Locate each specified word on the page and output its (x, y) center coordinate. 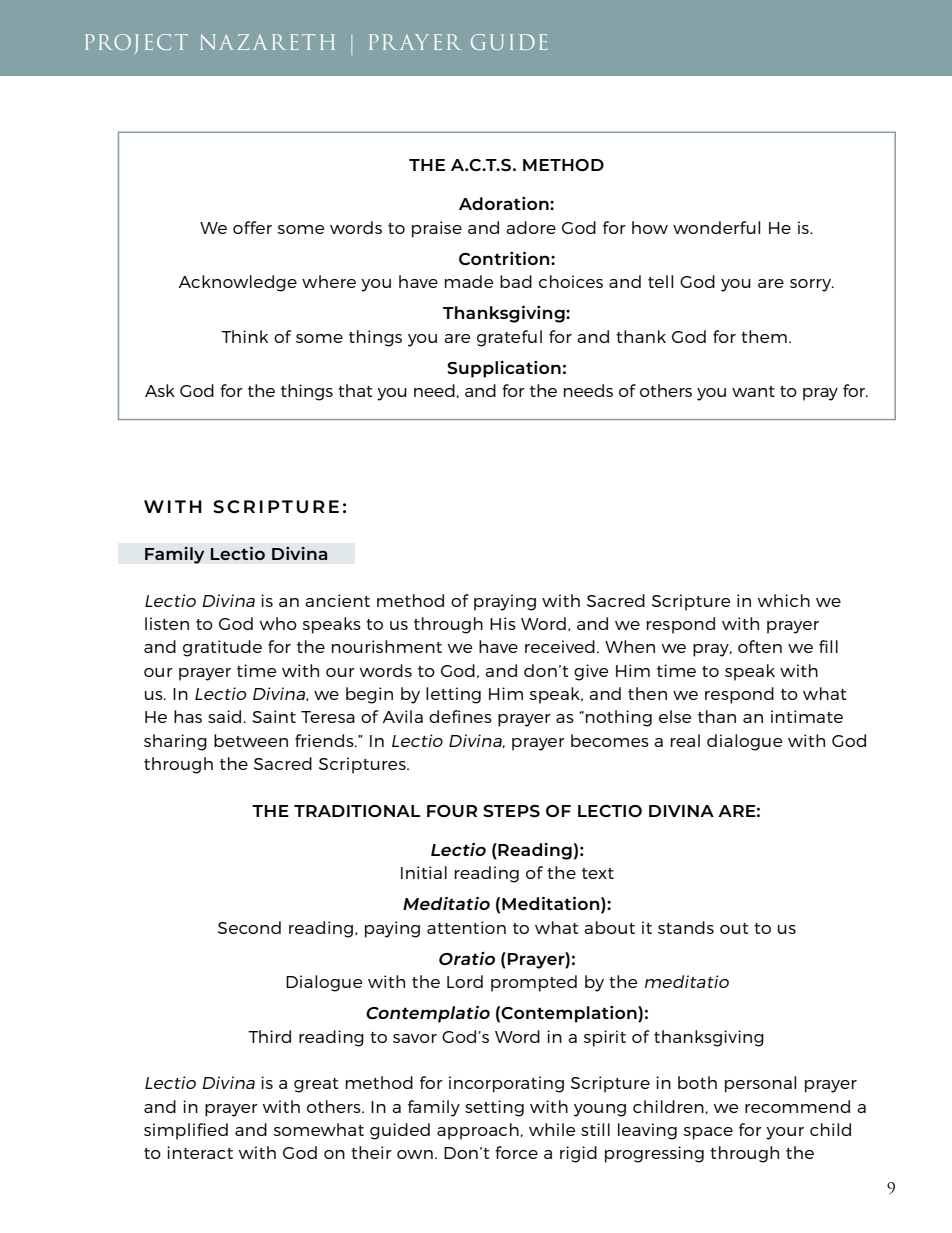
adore (531, 227)
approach (478, 1131)
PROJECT (136, 44)
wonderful (716, 227)
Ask (160, 390)
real (685, 740)
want (753, 391)
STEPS (511, 811)
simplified (186, 1131)
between (251, 740)
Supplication (504, 369)
